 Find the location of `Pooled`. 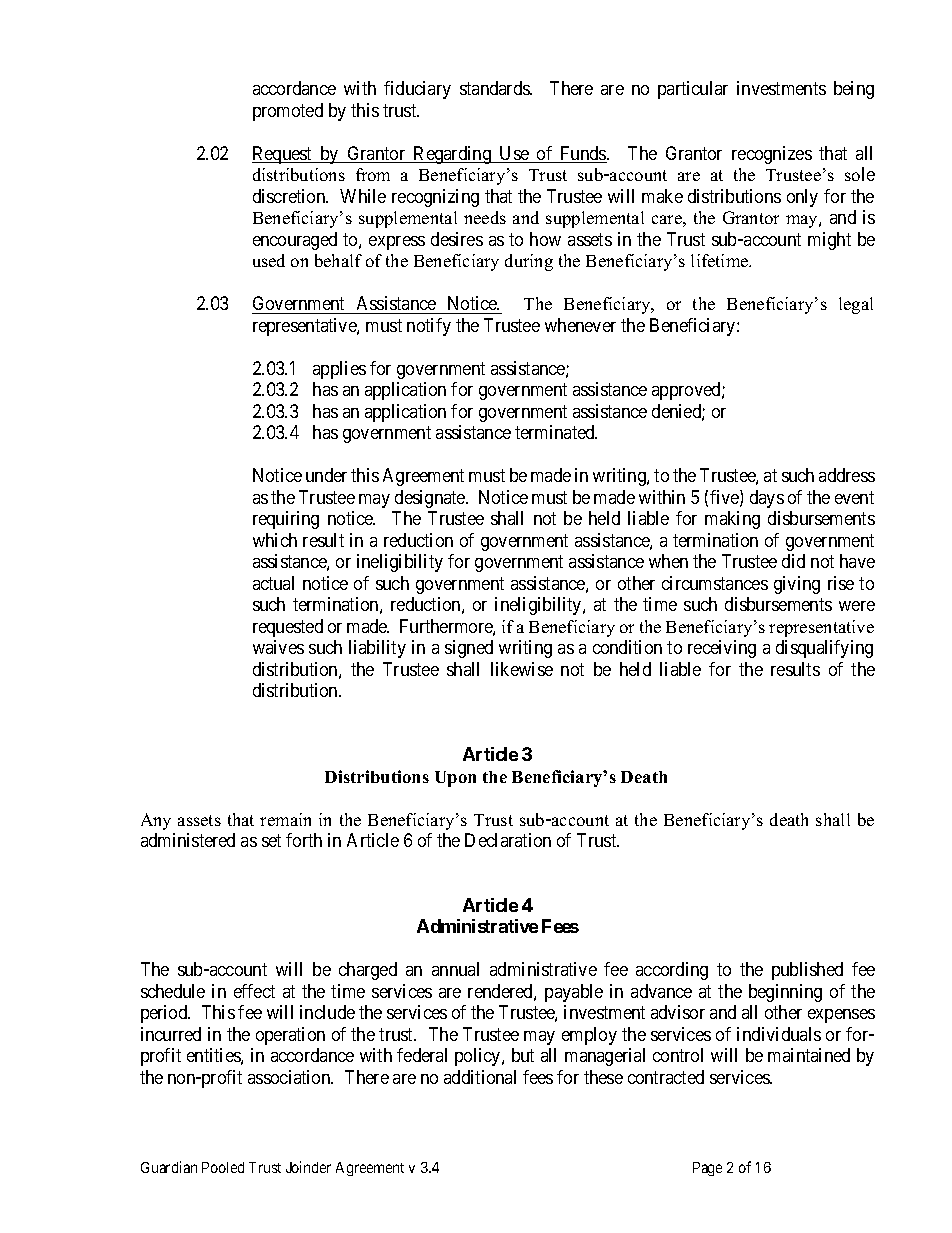

Pooled is located at coordinates (223, 1167).
